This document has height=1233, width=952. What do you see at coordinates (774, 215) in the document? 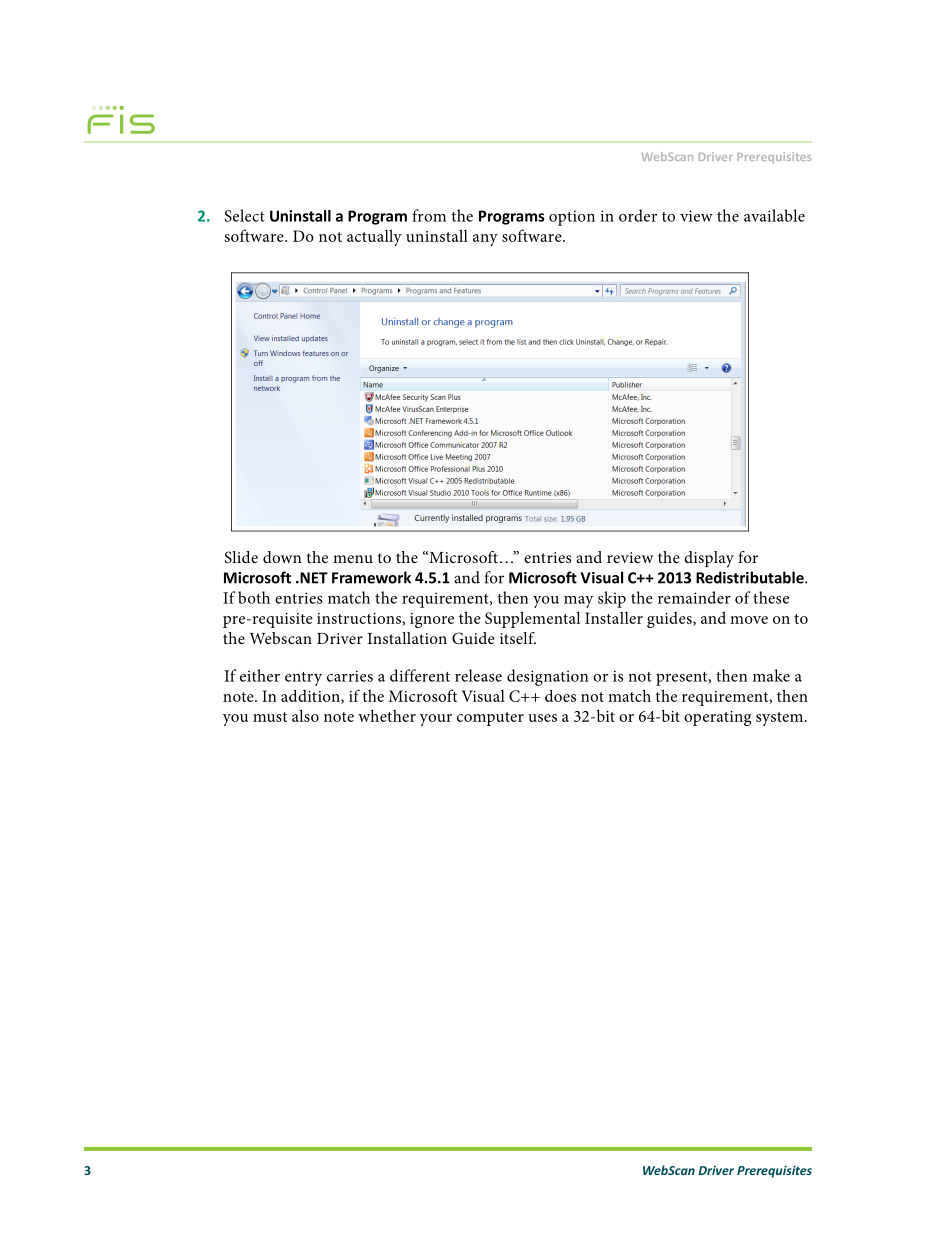
I see `available` at bounding box center [774, 215].
